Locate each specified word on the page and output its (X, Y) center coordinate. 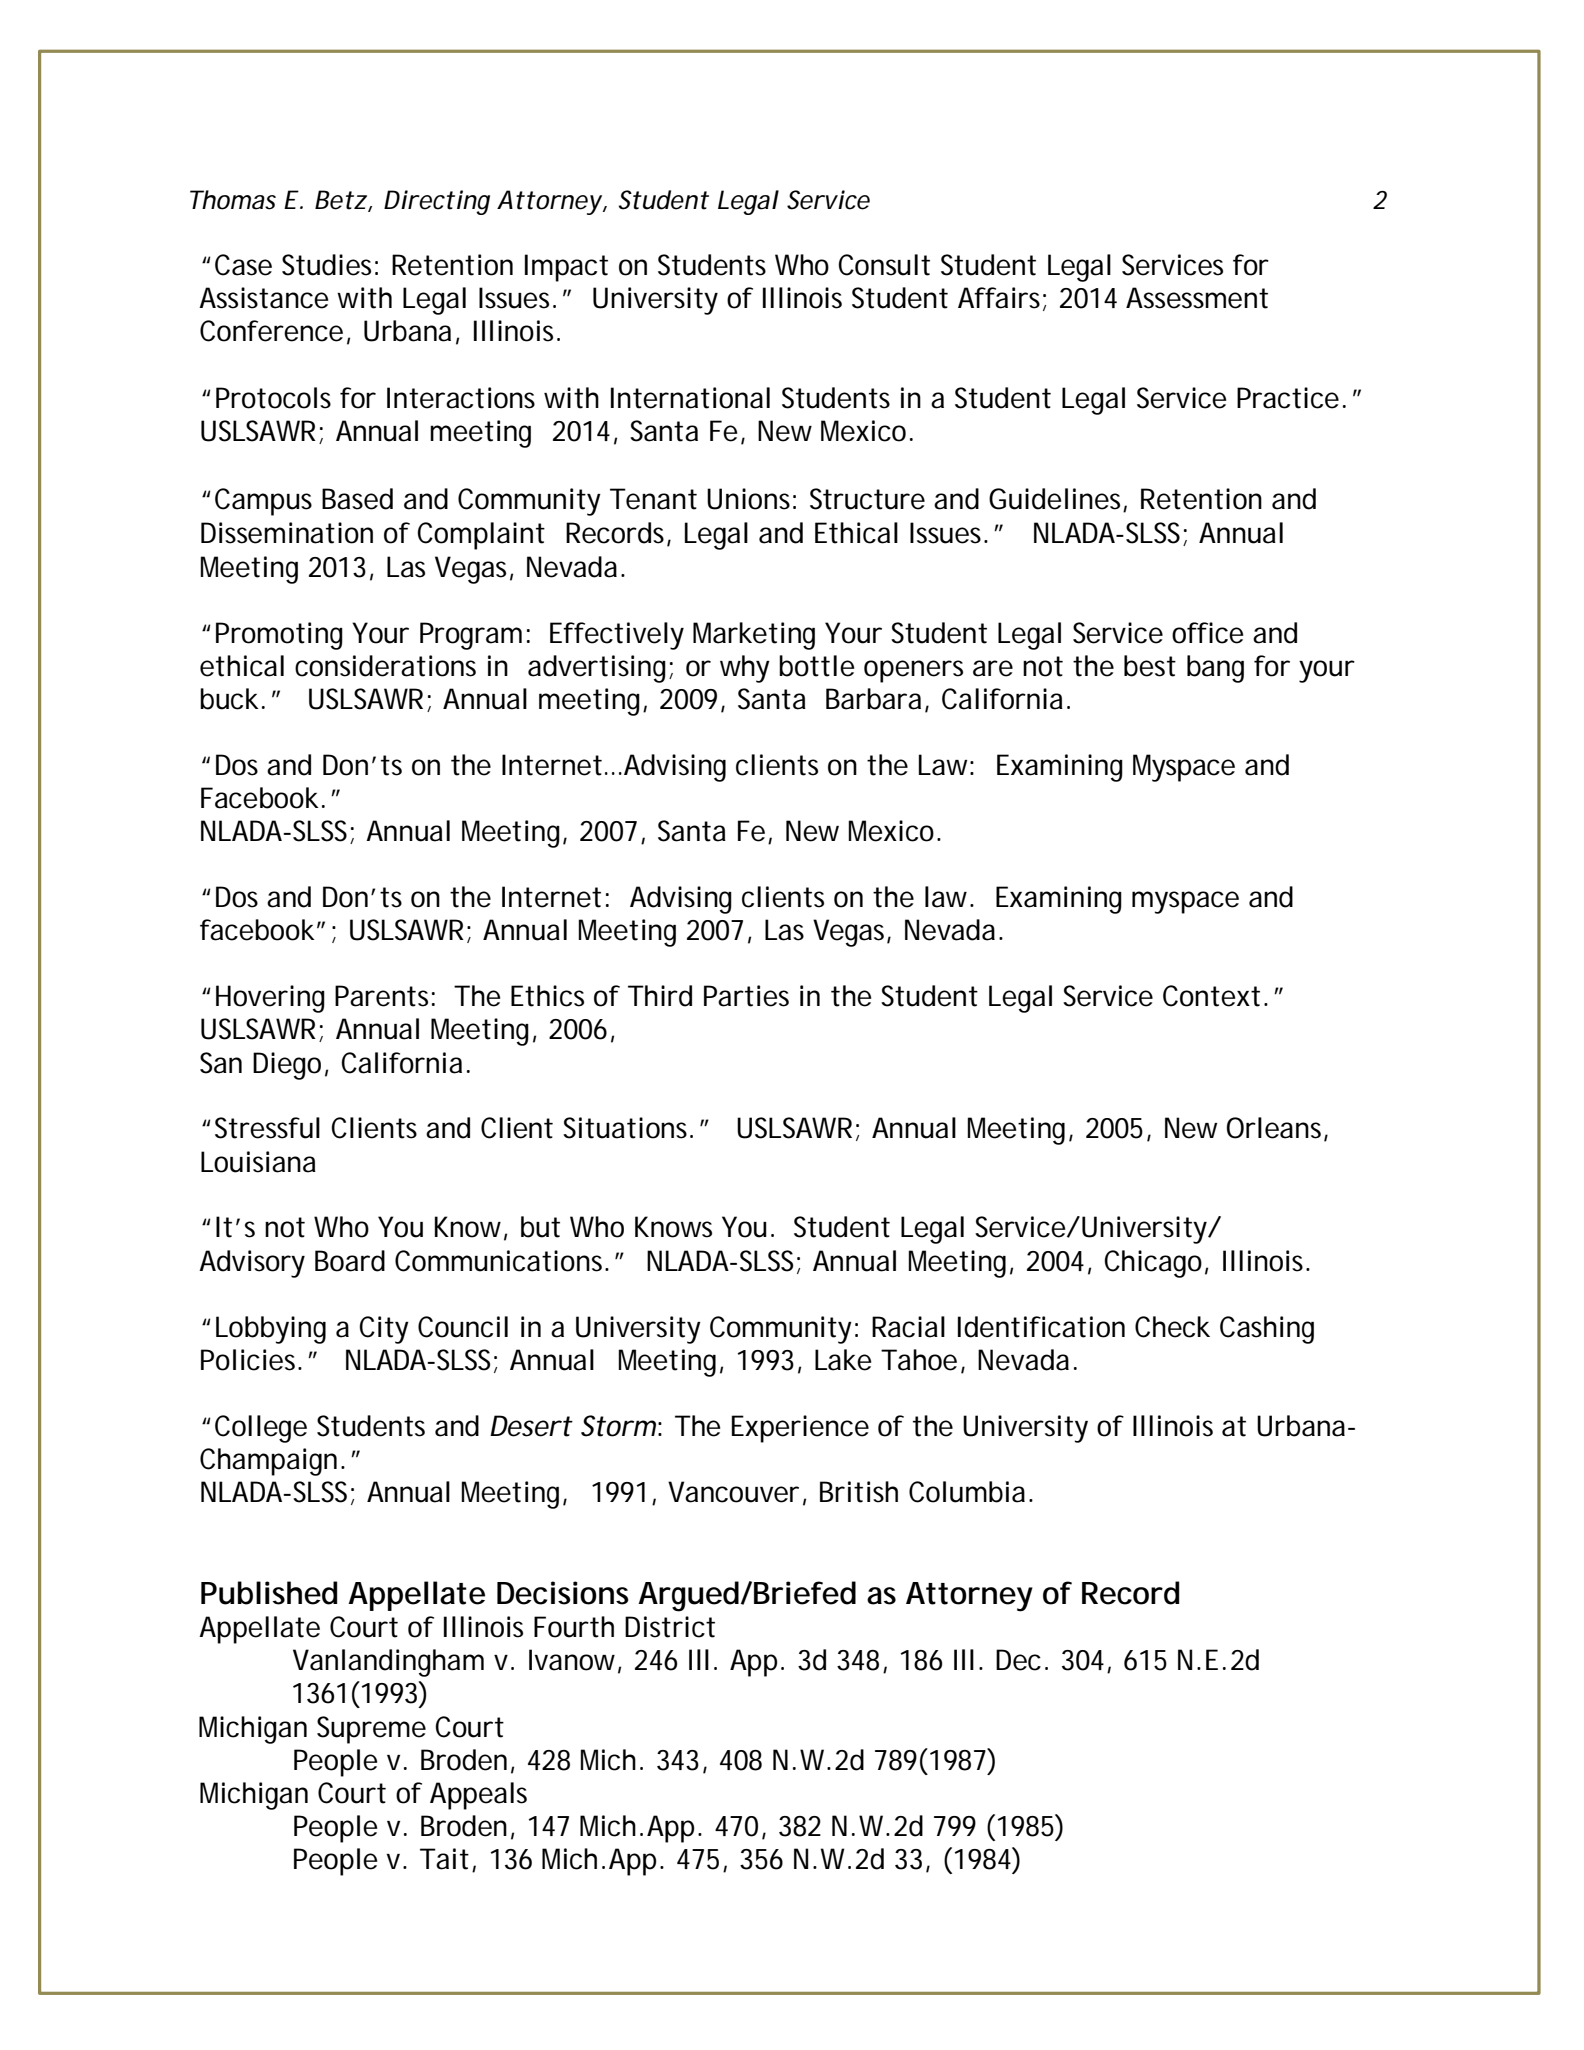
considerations (385, 666)
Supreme (371, 1730)
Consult (884, 265)
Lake (843, 1360)
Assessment (1197, 298)
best (1150, 666)
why (745, 669)
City (384, 1330)
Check (1172, 1327)
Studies (326, 265)
